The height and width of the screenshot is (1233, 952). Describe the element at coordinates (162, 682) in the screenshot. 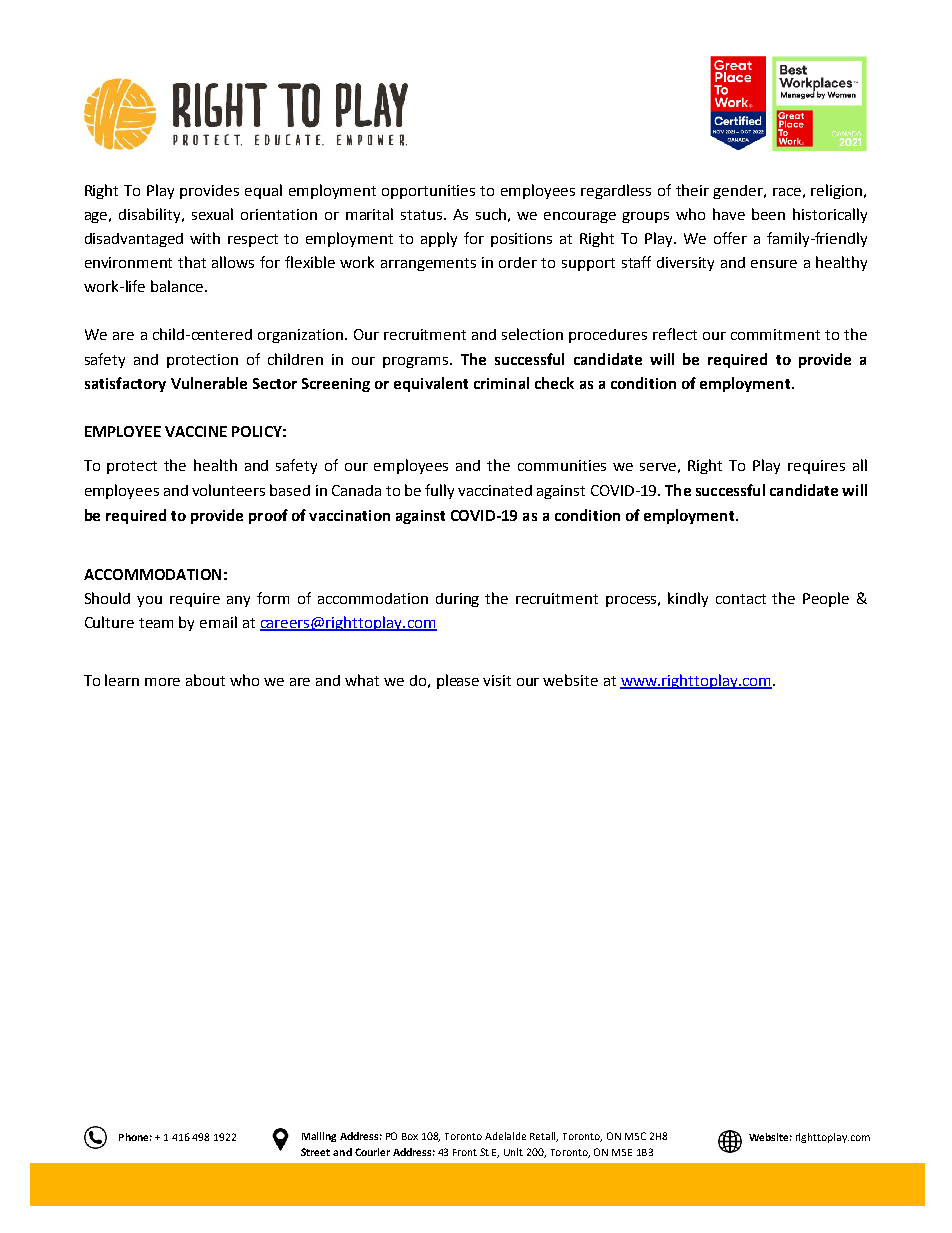

I see `more` at that location.
